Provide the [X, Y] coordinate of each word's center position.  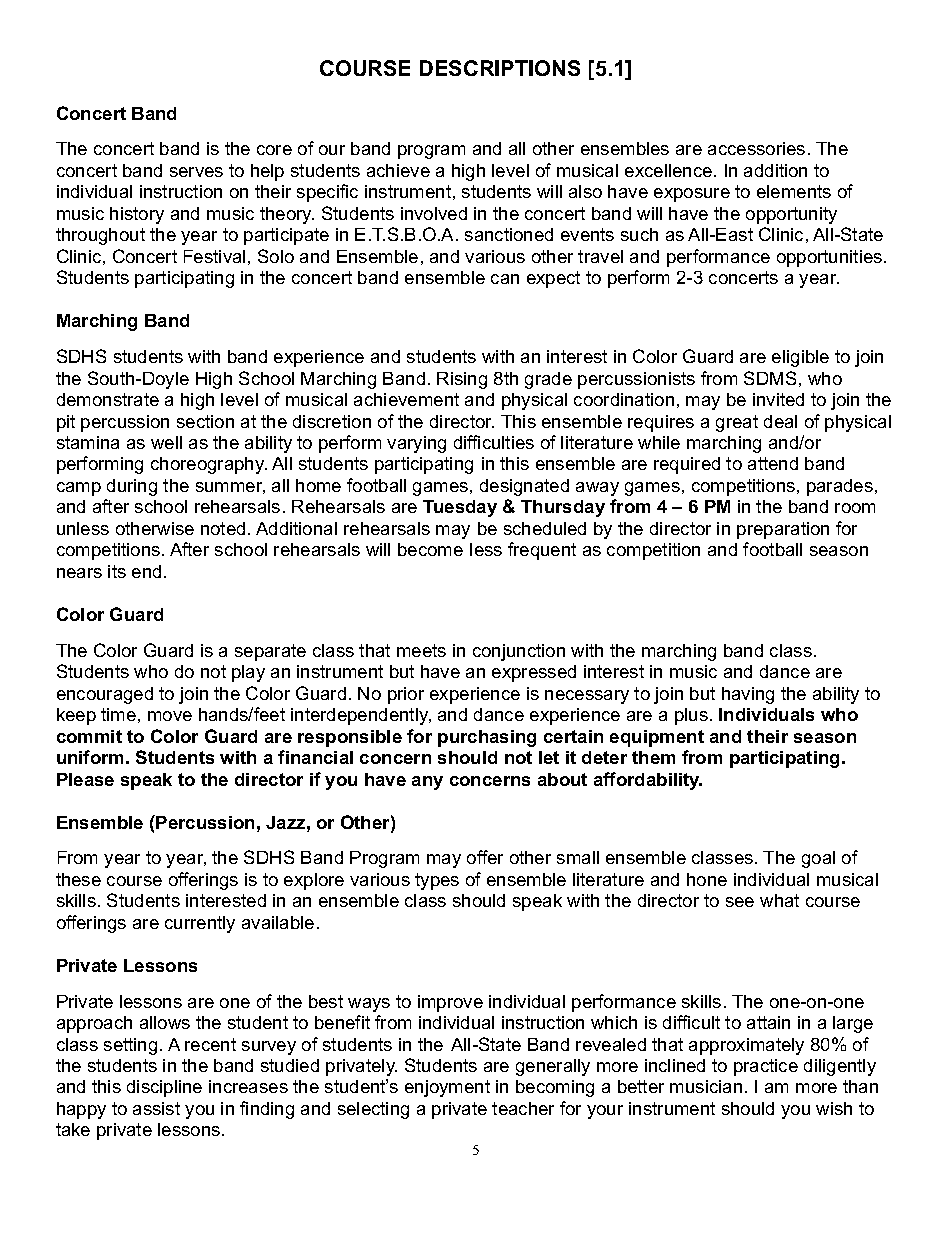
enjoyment [447, 1088]
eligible [800, 358]
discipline [164, 1088]
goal [818, 859]
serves [196, 172]
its [117, 571]
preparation [783, 530]
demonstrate [108, 399]
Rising [462, 380]
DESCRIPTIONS [500, 68]
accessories [756, 148]
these [78, 879]
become [430, 549]
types [437, 881]
